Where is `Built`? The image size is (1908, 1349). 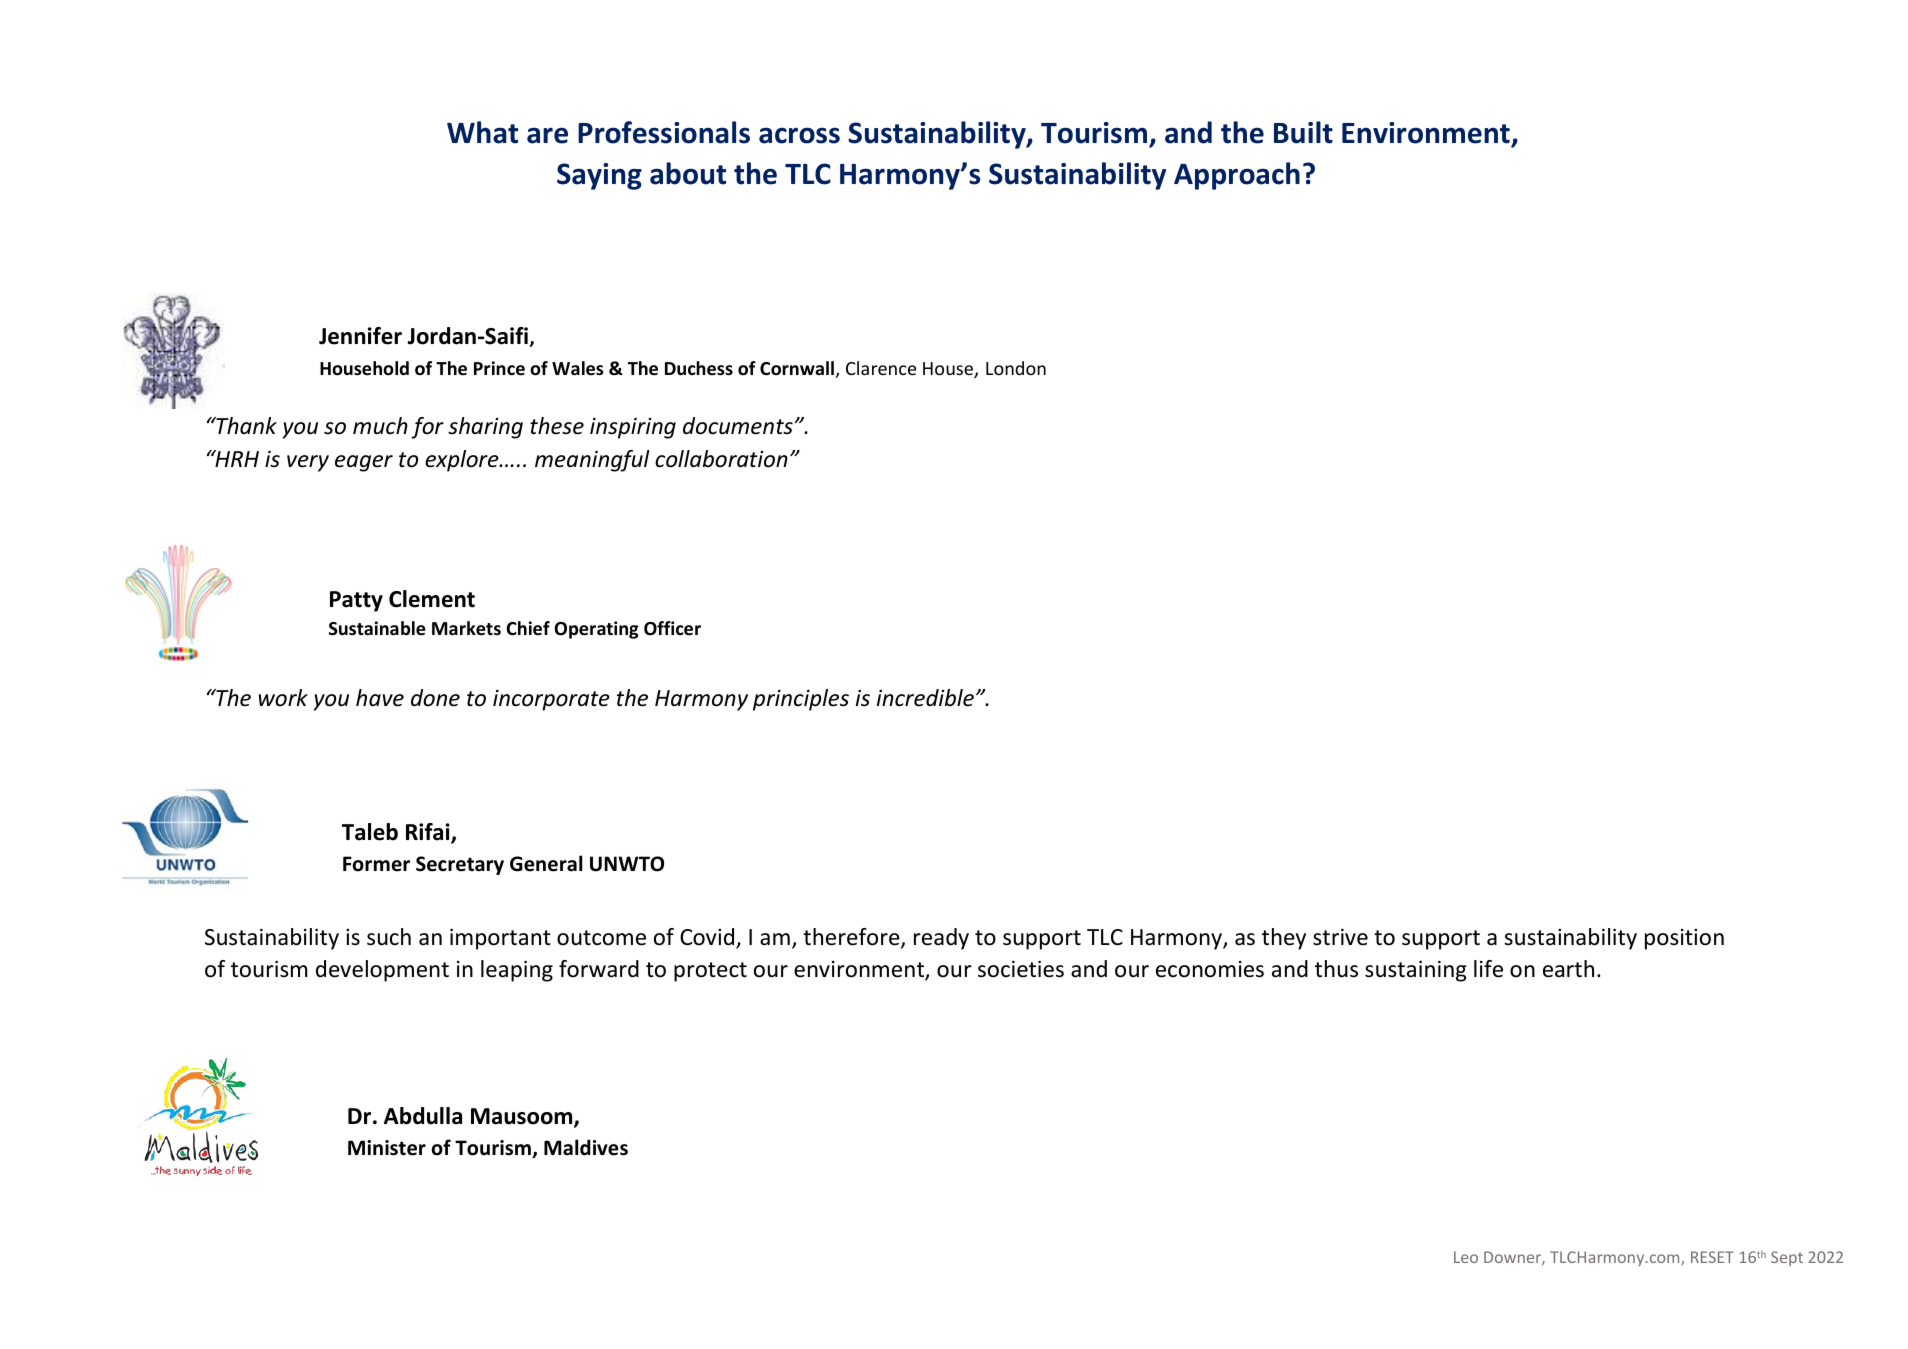 Built is located at coordinates (1303, 132).
